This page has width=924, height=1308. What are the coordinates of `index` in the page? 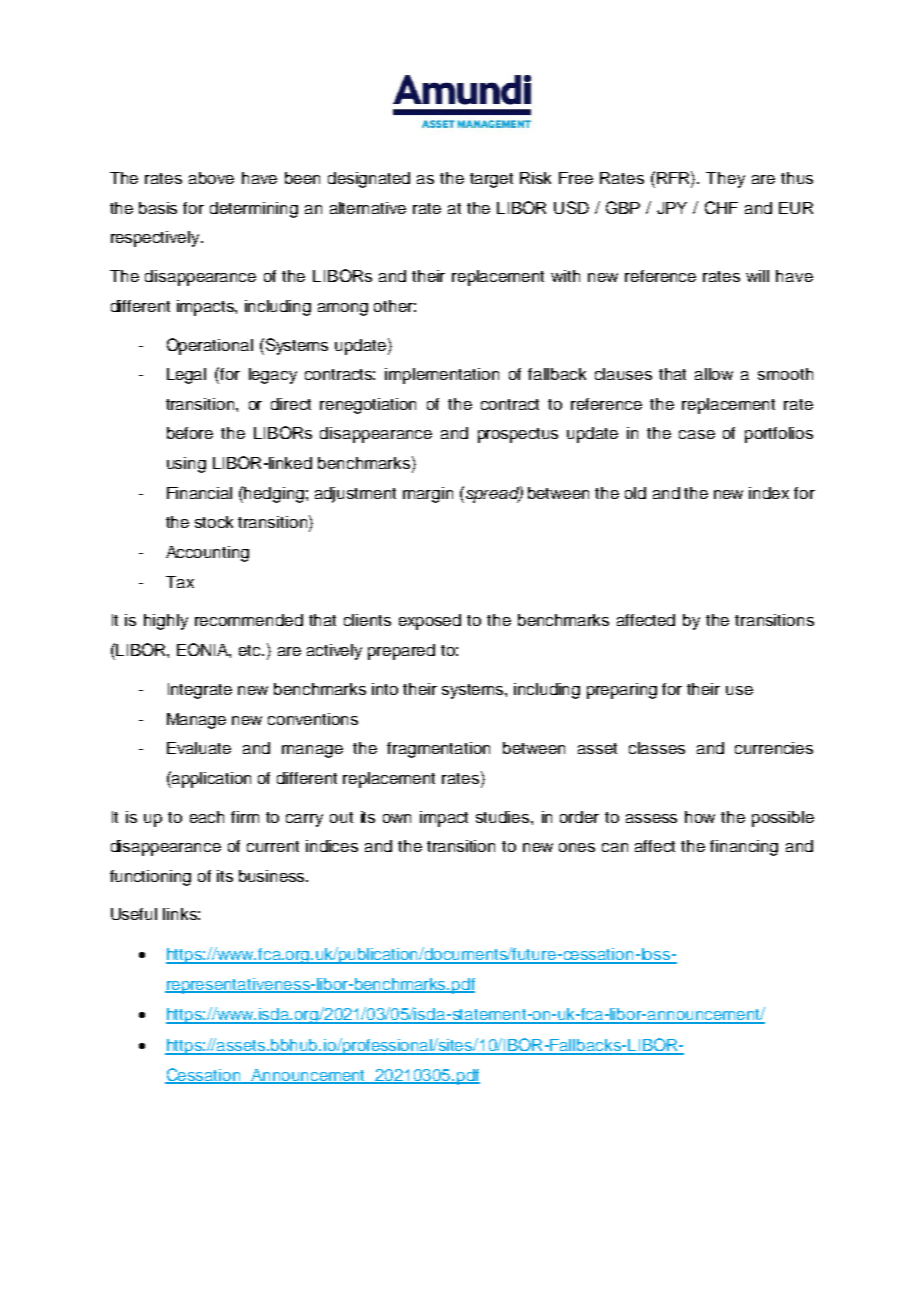 It's located at (769, 493).
